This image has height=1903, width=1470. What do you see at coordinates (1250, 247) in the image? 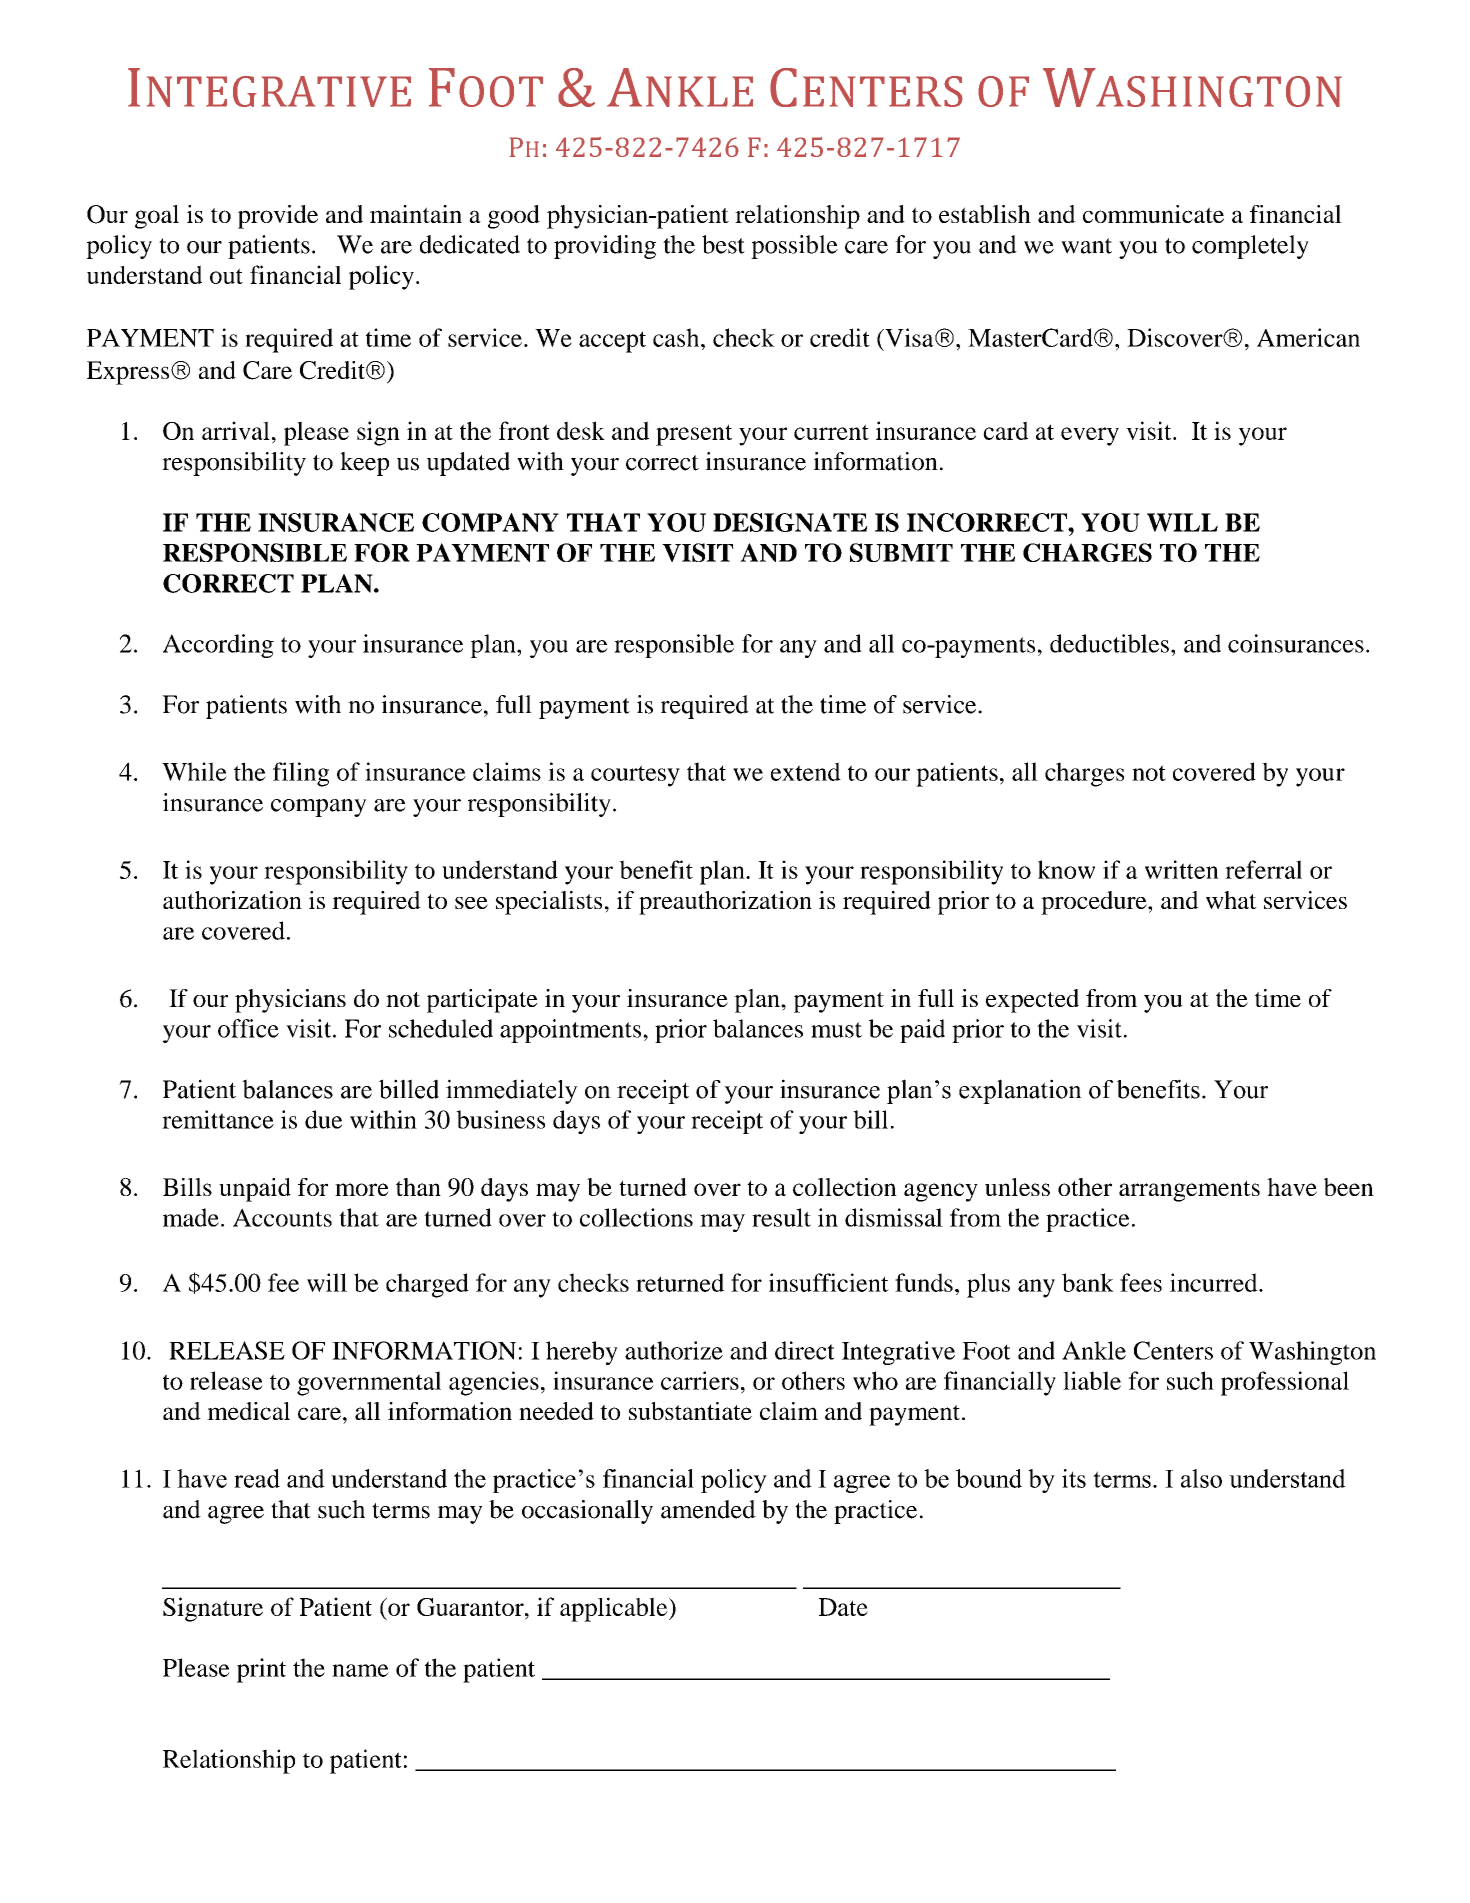
I see `completely` at bounding box center [1250, 247].
